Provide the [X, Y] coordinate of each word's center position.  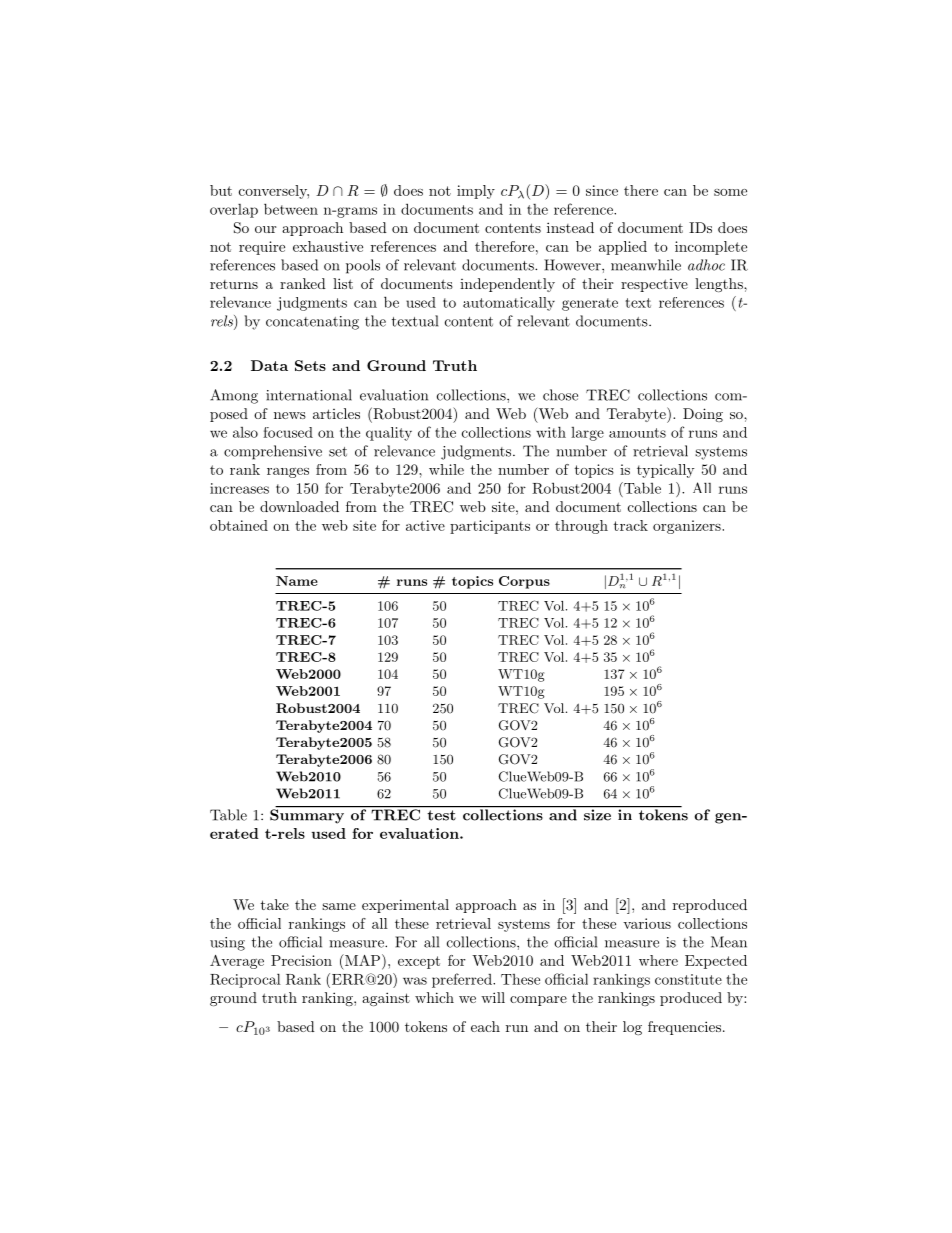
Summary [308, 815]
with [551, 432]
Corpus [524, 582]
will [493, 997]
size [597, 814]
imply [476, 192]
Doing [703, 415]
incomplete [711, 248]
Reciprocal [245, 980]
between [291, 209]
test [442, 815]
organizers [688, 527]
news [290, 415]
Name [297, 581]
